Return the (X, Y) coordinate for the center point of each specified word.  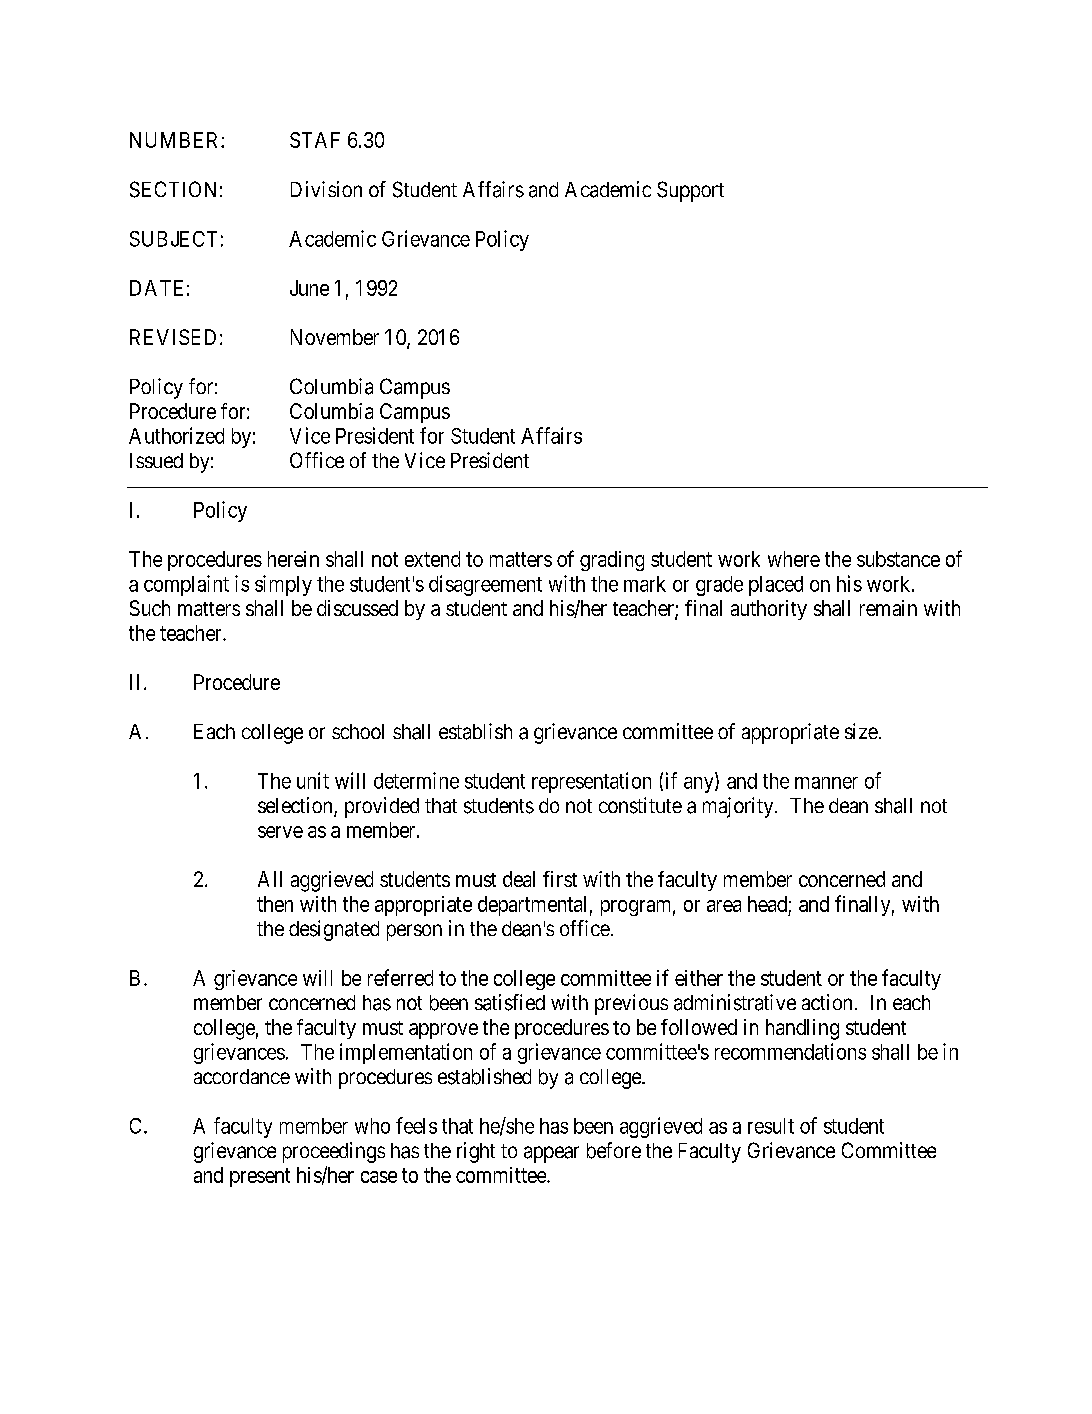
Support (690, 191)
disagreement (485, 585)
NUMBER (176, 140)
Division (326, 189)
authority (769, 610)
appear (551, 1154)
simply (283, 585)
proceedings (334, 1152)
